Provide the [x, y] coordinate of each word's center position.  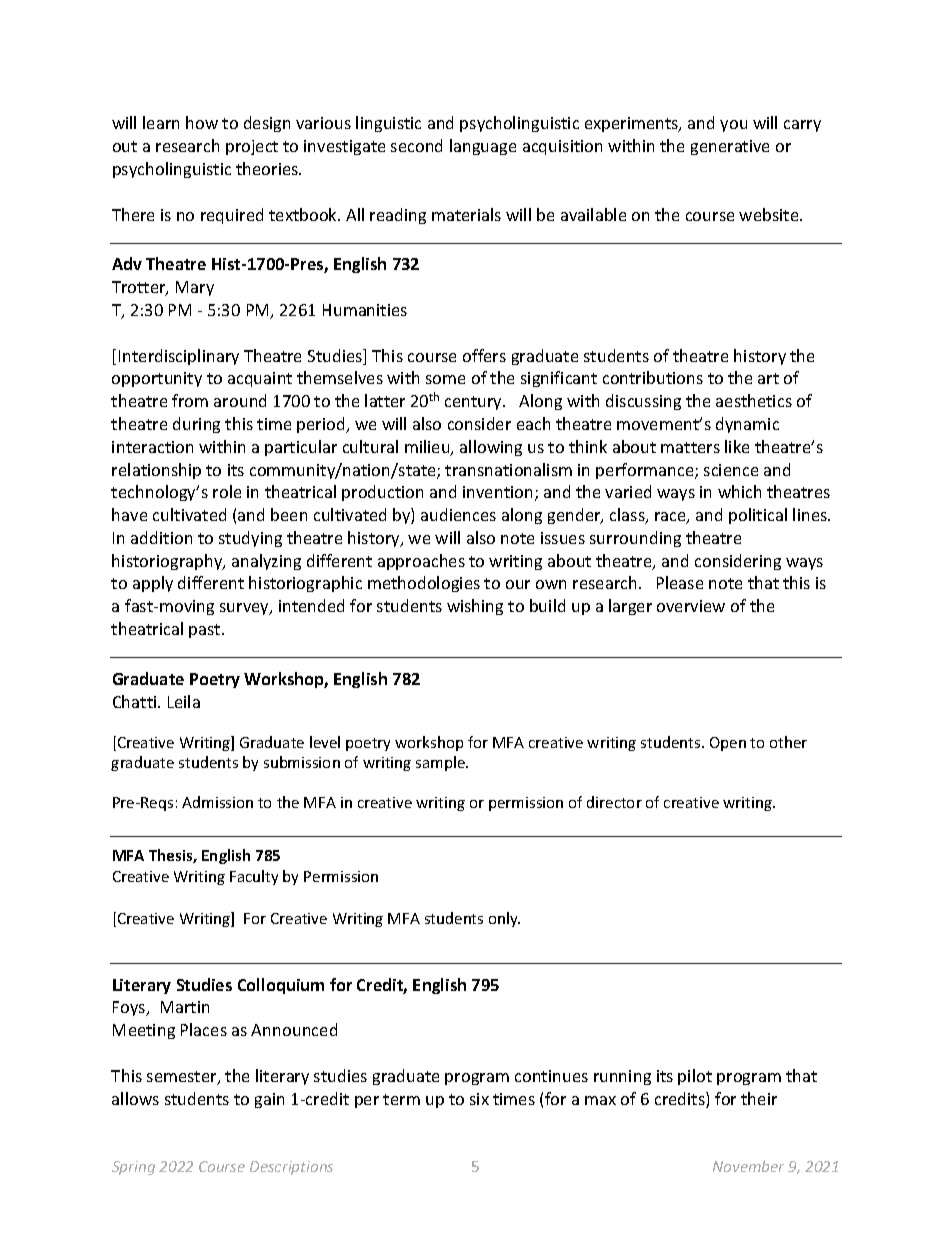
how [202, 122]
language [483, 147]
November [748, 1166]
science [731, 470]
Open [728, 744]
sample [441, 763]
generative [730, 147]
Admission [217, 802]
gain [269, 1100]
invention [497, 492]
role [227, 491]
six [479, 1099]
